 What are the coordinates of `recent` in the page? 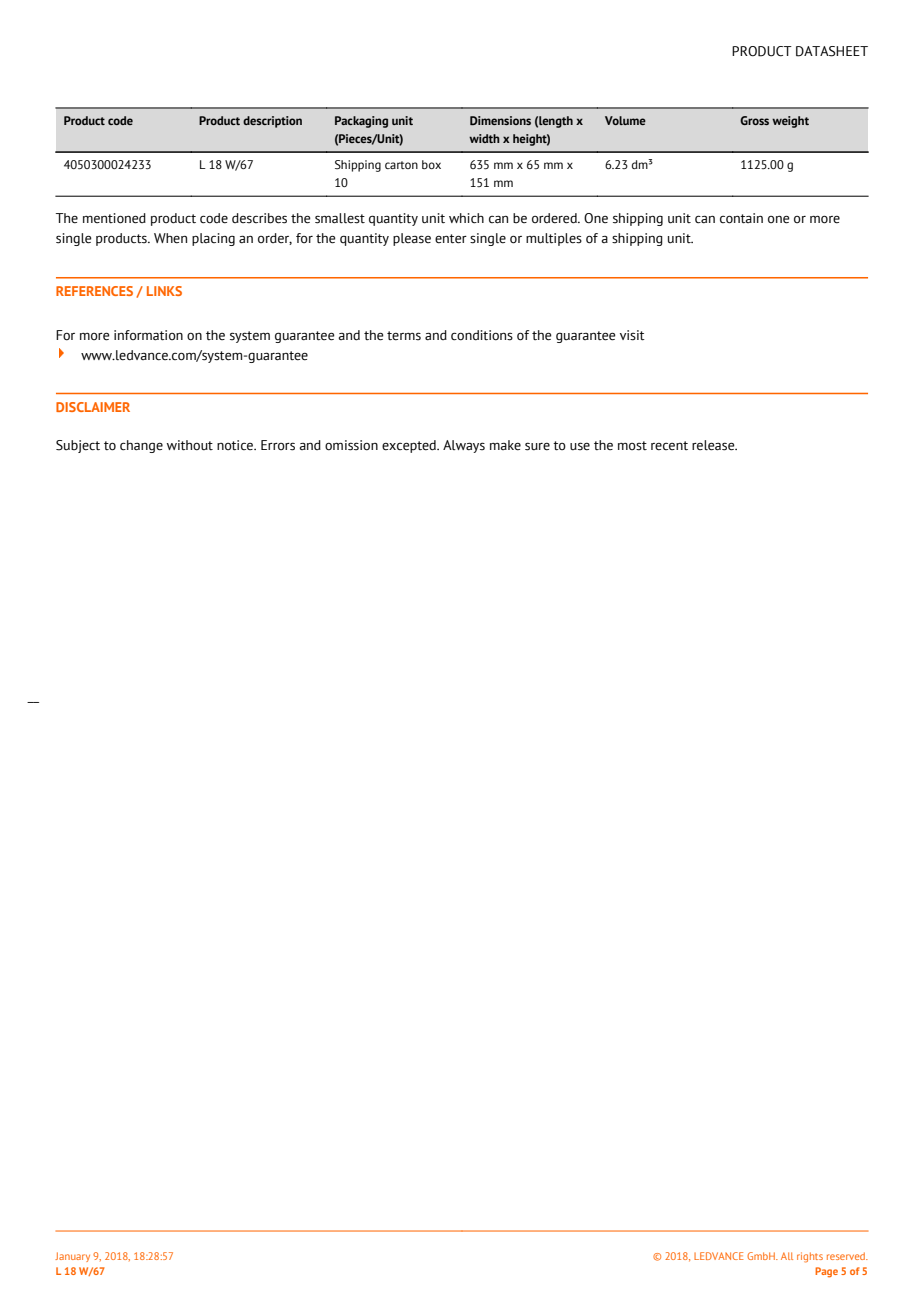 It's located at (669, 446).
